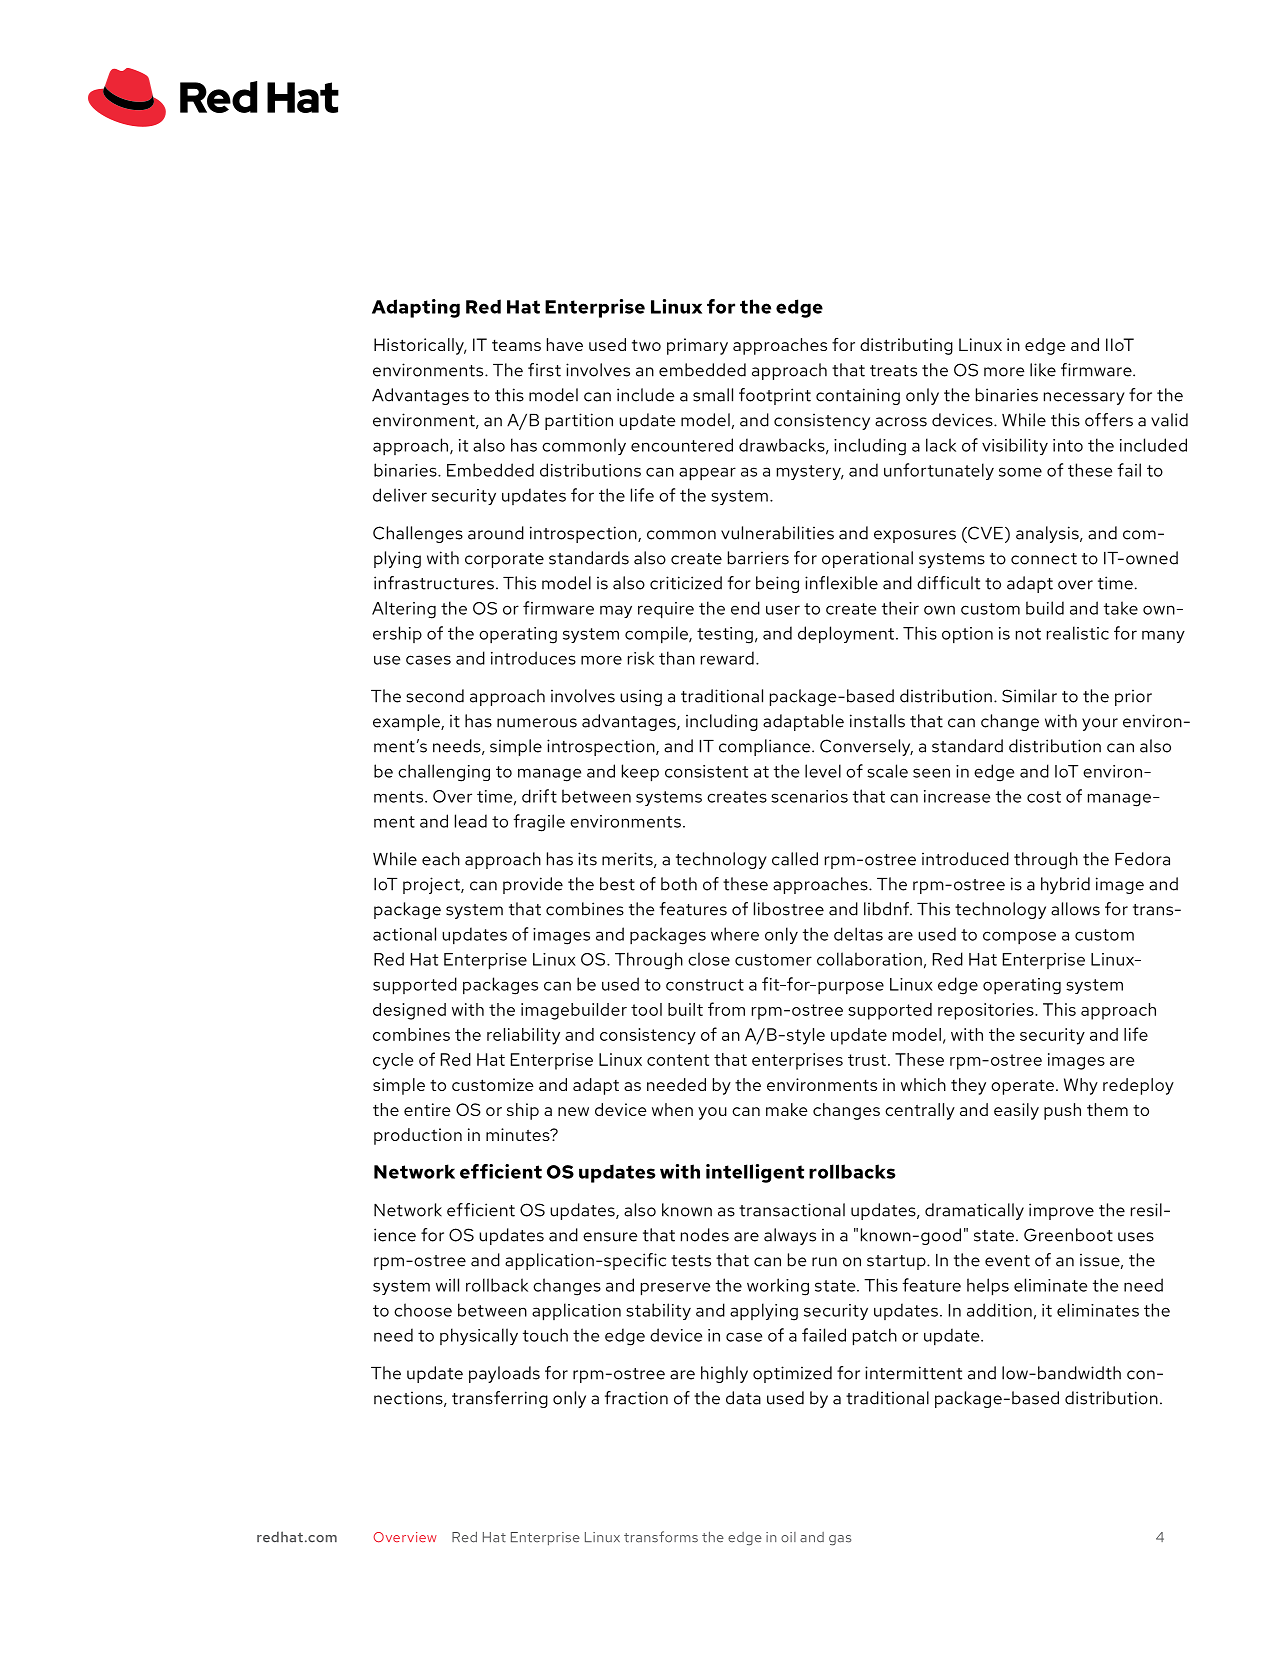 Image resolution: width=1279 pixels, height=1655 pixels. Describe the element at coordinates (913, 1373) in the screenshot. I see `intermittent` at that location.
